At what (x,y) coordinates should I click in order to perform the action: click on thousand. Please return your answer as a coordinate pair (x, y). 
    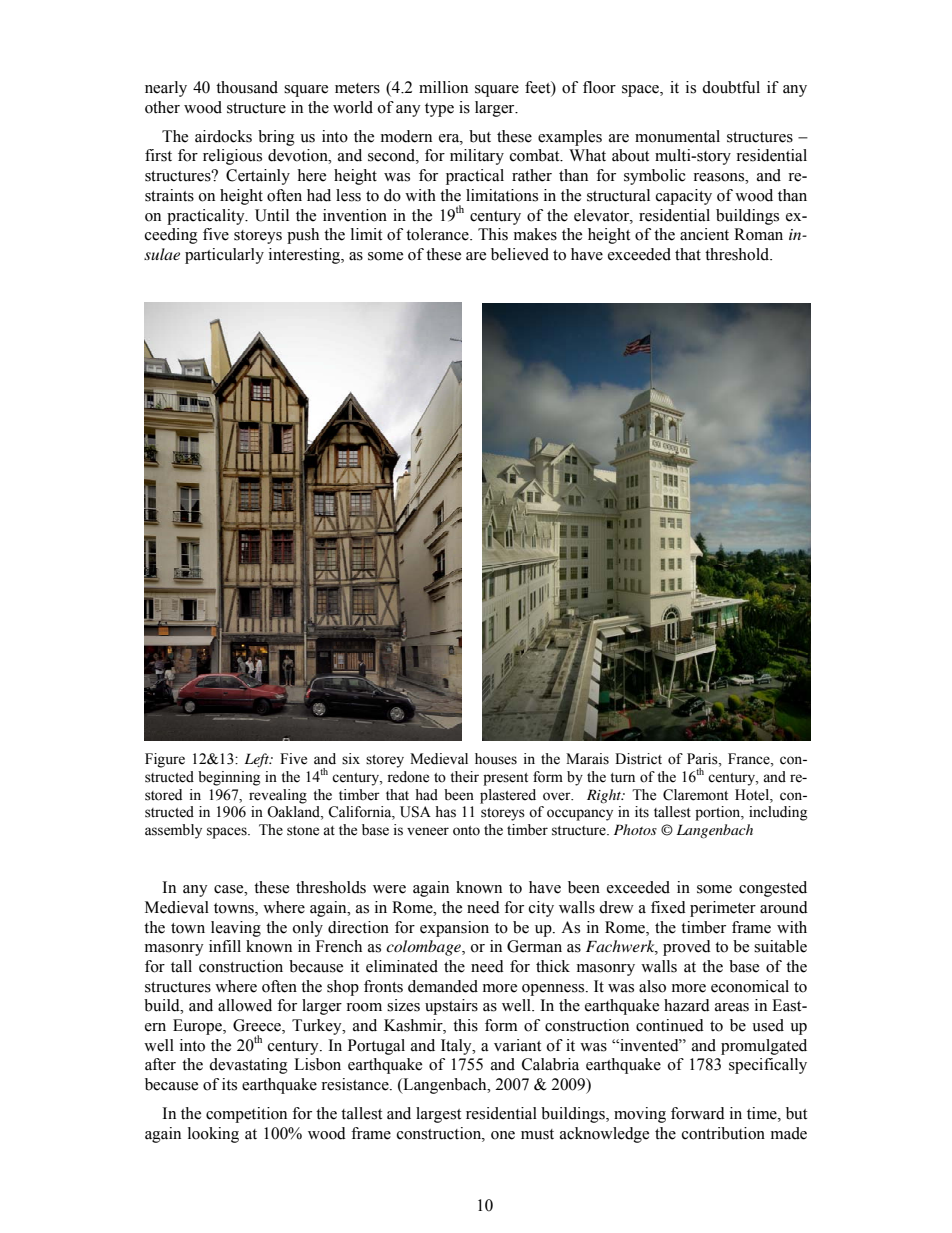
    Looking at the image, I should click on (247, 87).
